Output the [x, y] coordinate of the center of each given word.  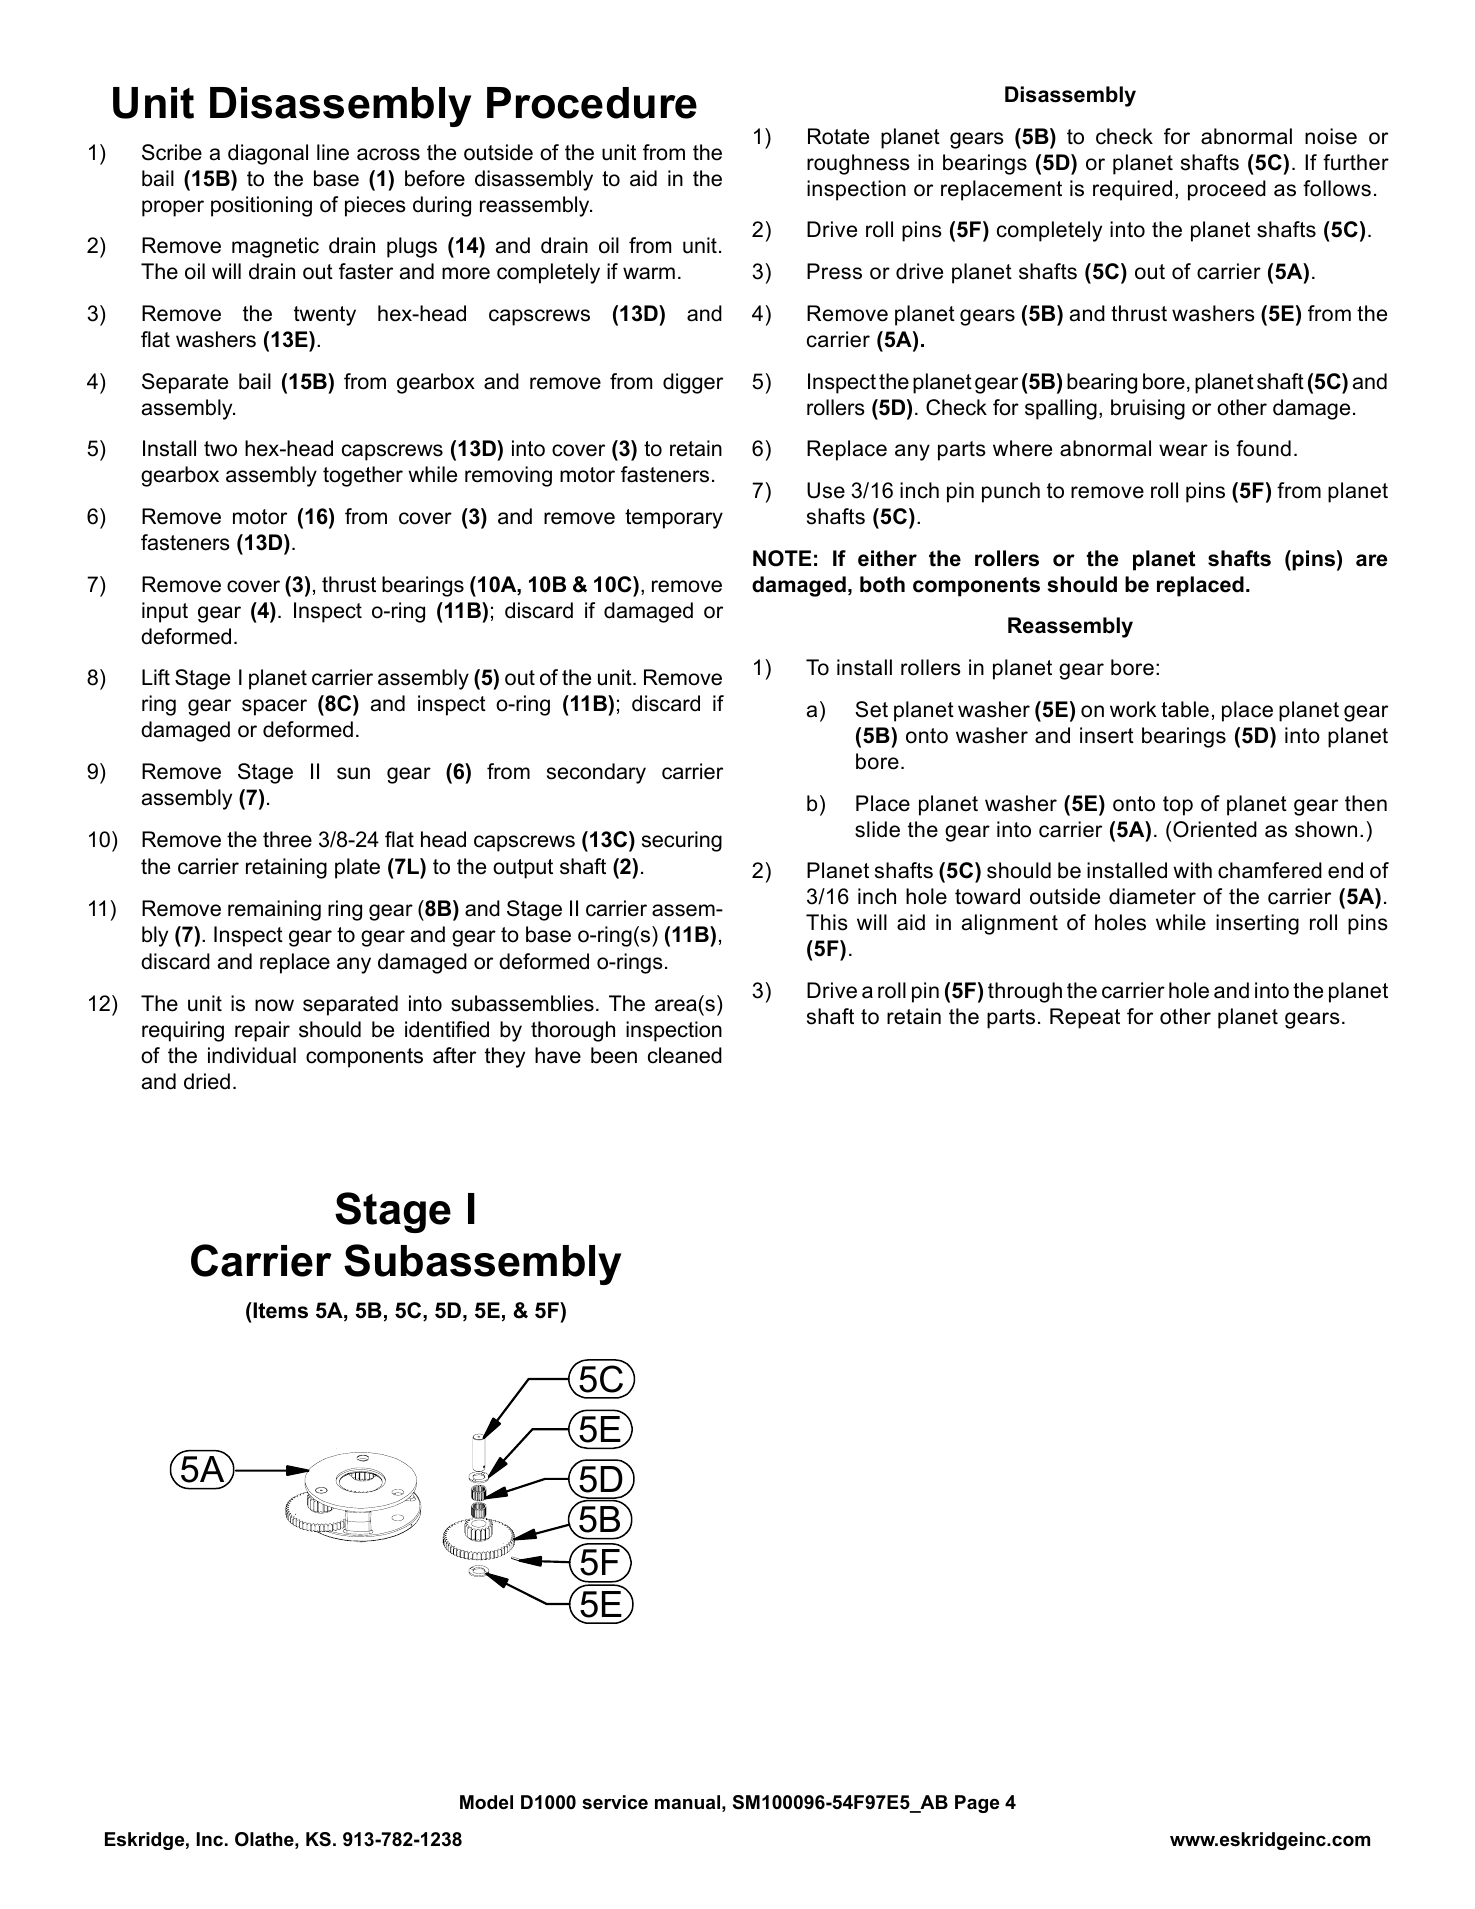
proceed [1227, 190]
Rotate [838, 136]
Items [279, 1310]
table [1185, 709]
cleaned [685, 1055]
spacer [274, 707]
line [333, 152]
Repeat [1085, 1018]
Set [871, 709]
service [615, 1802]
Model [486, 1802]
